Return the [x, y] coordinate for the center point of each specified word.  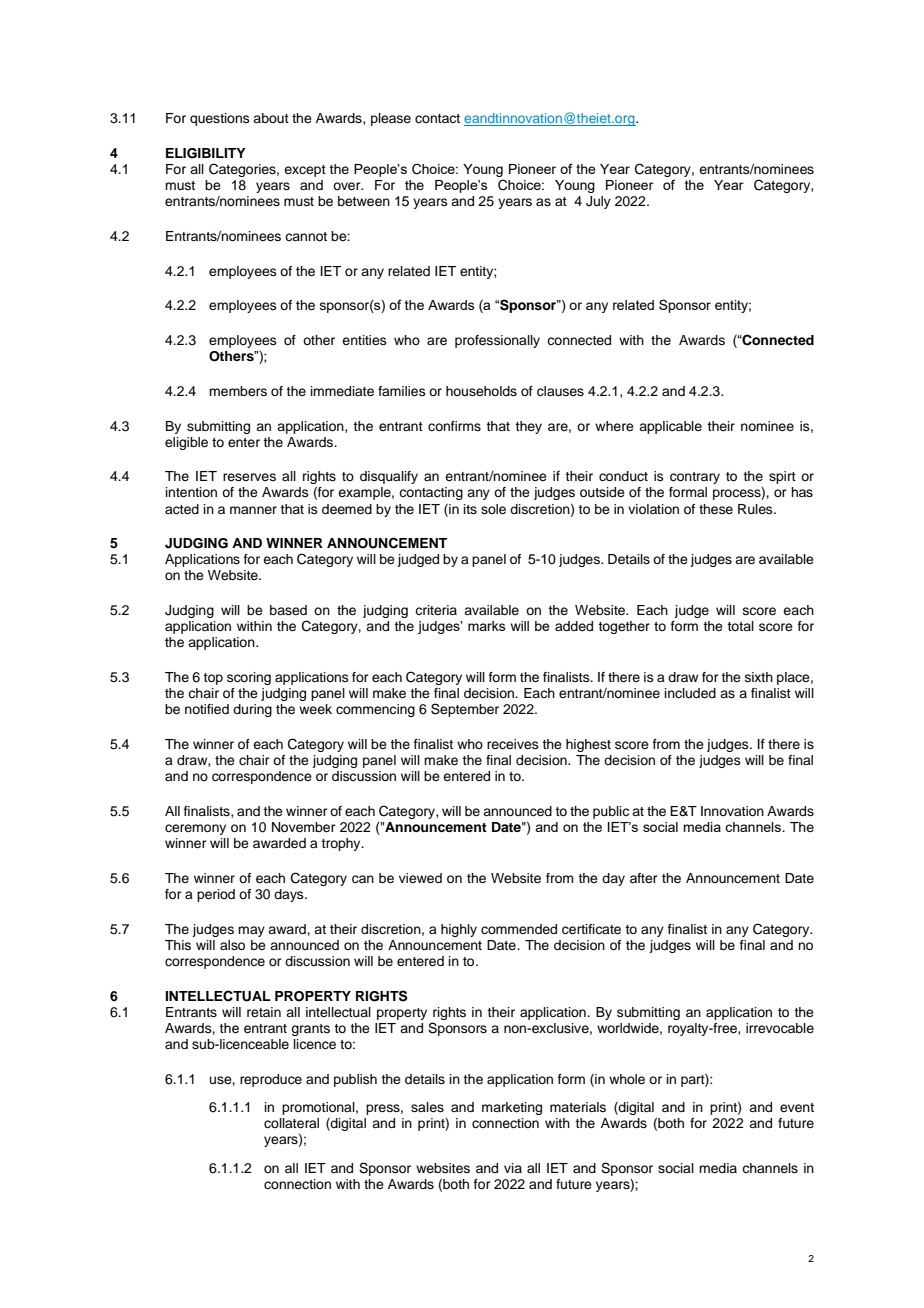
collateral [291, 1123]
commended [519, 929]
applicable [670, 427]
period [216, 895]
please [391, 119]
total [740, 626]
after [644, 878]
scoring [249, 678]
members [238, 391]
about [271, 118]
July [598, 202]
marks [487, 626]
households [481, 391]
